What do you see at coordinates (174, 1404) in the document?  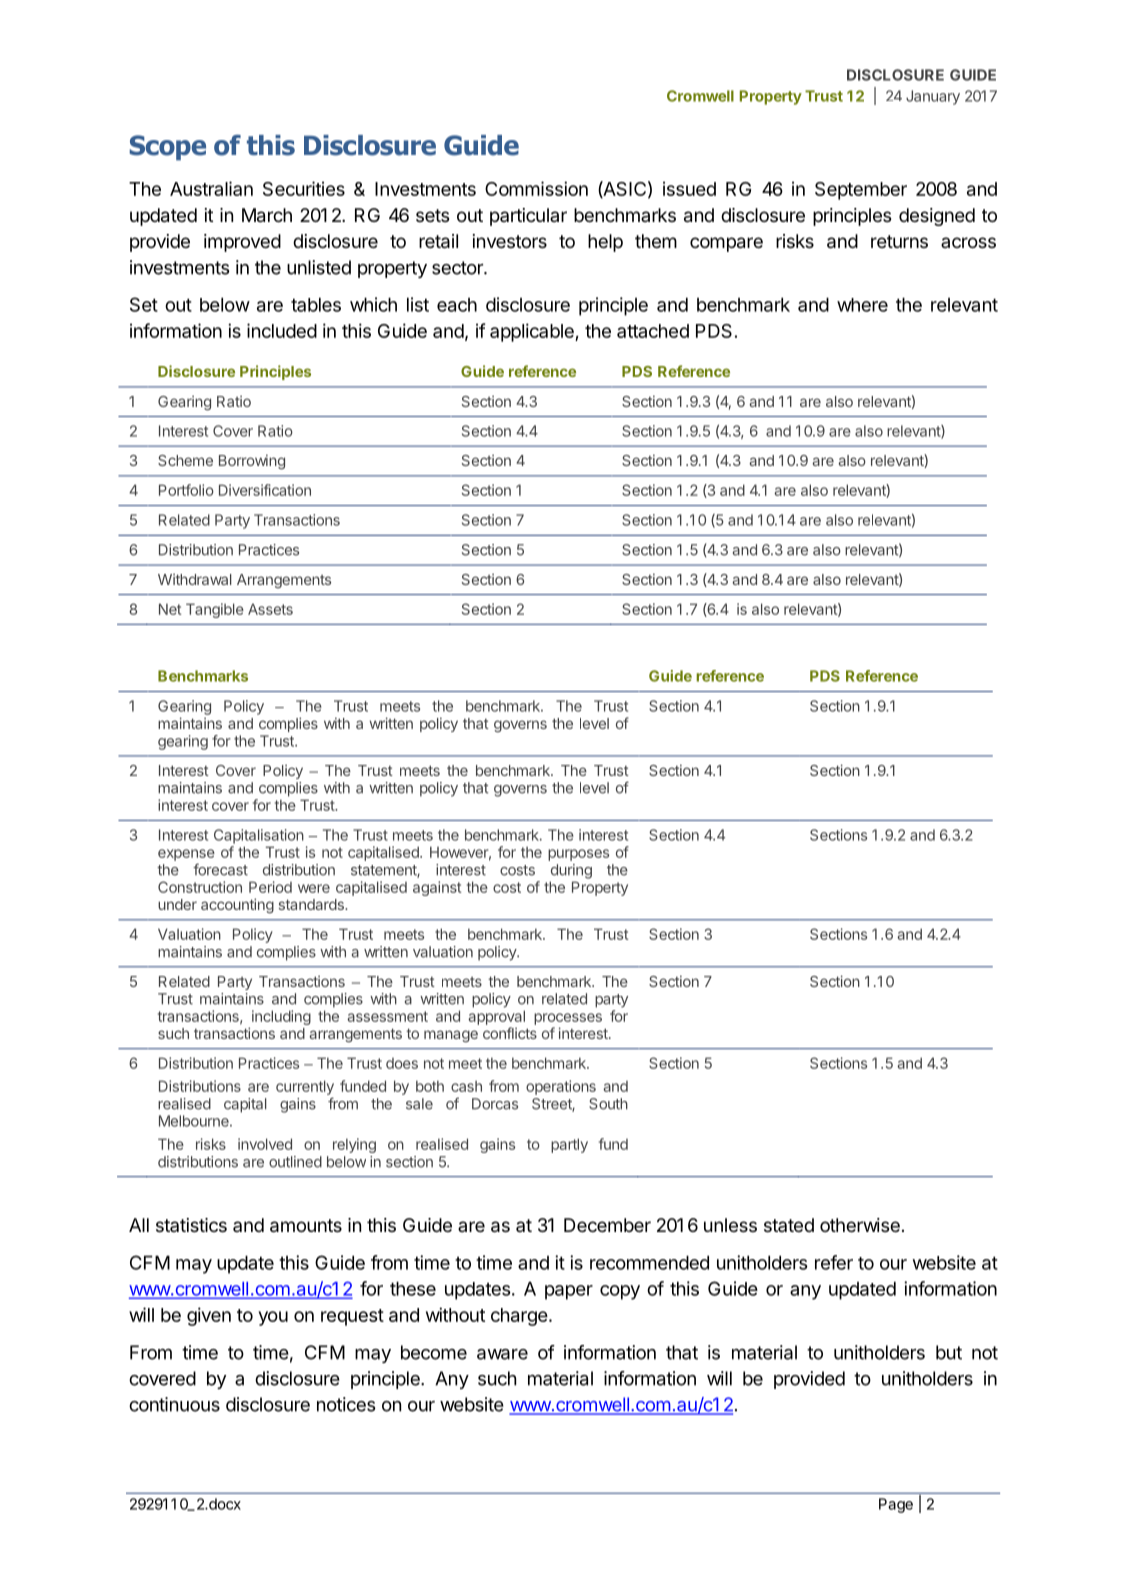 I see `continuous` at bounding box center [174, 1404].
